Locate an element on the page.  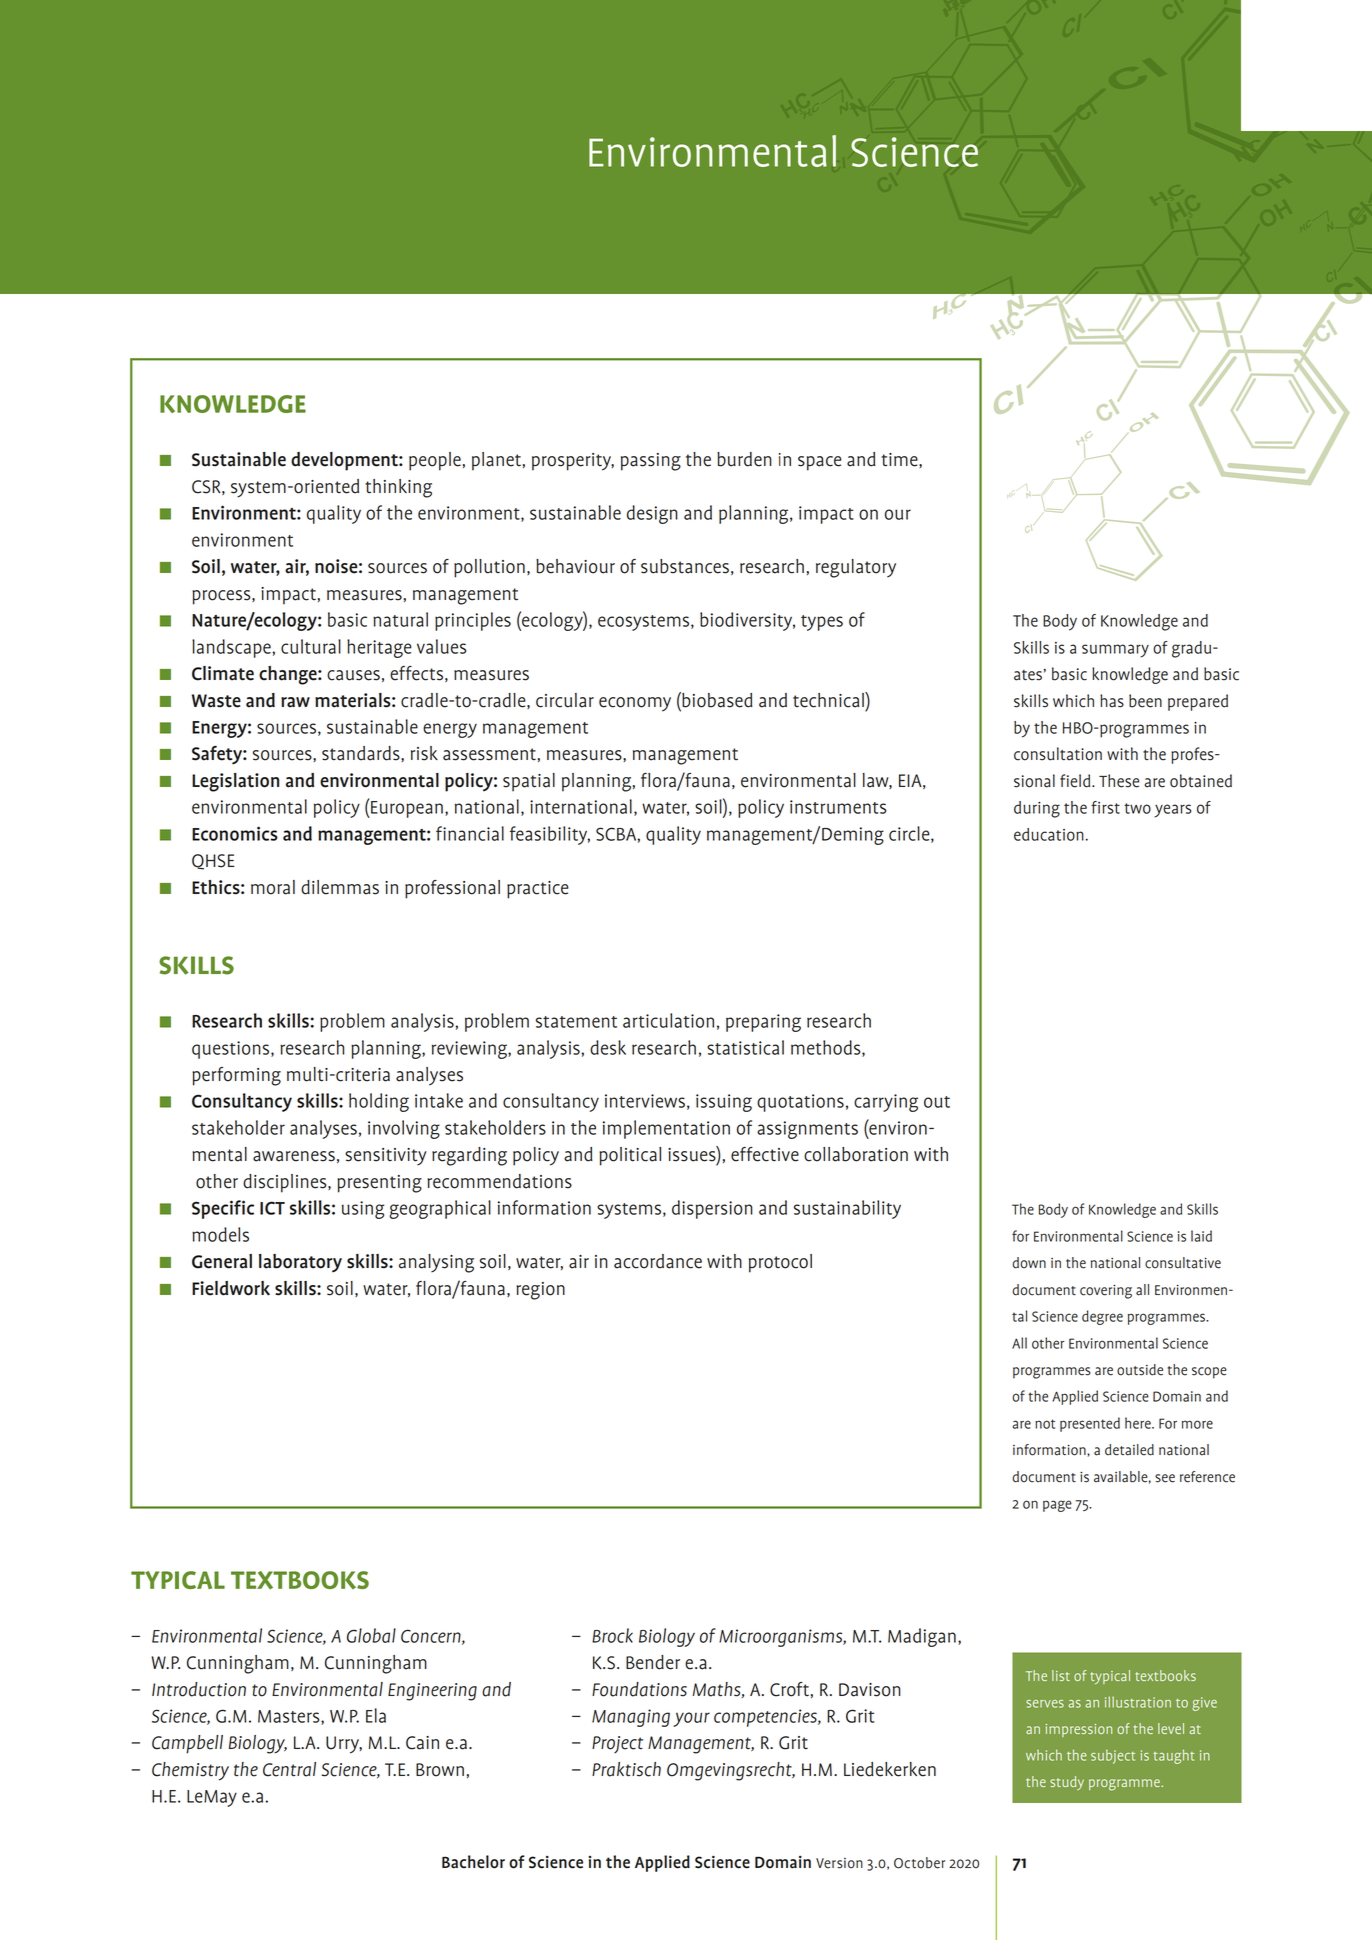
covering is located at coordinates (1106, 1292).
